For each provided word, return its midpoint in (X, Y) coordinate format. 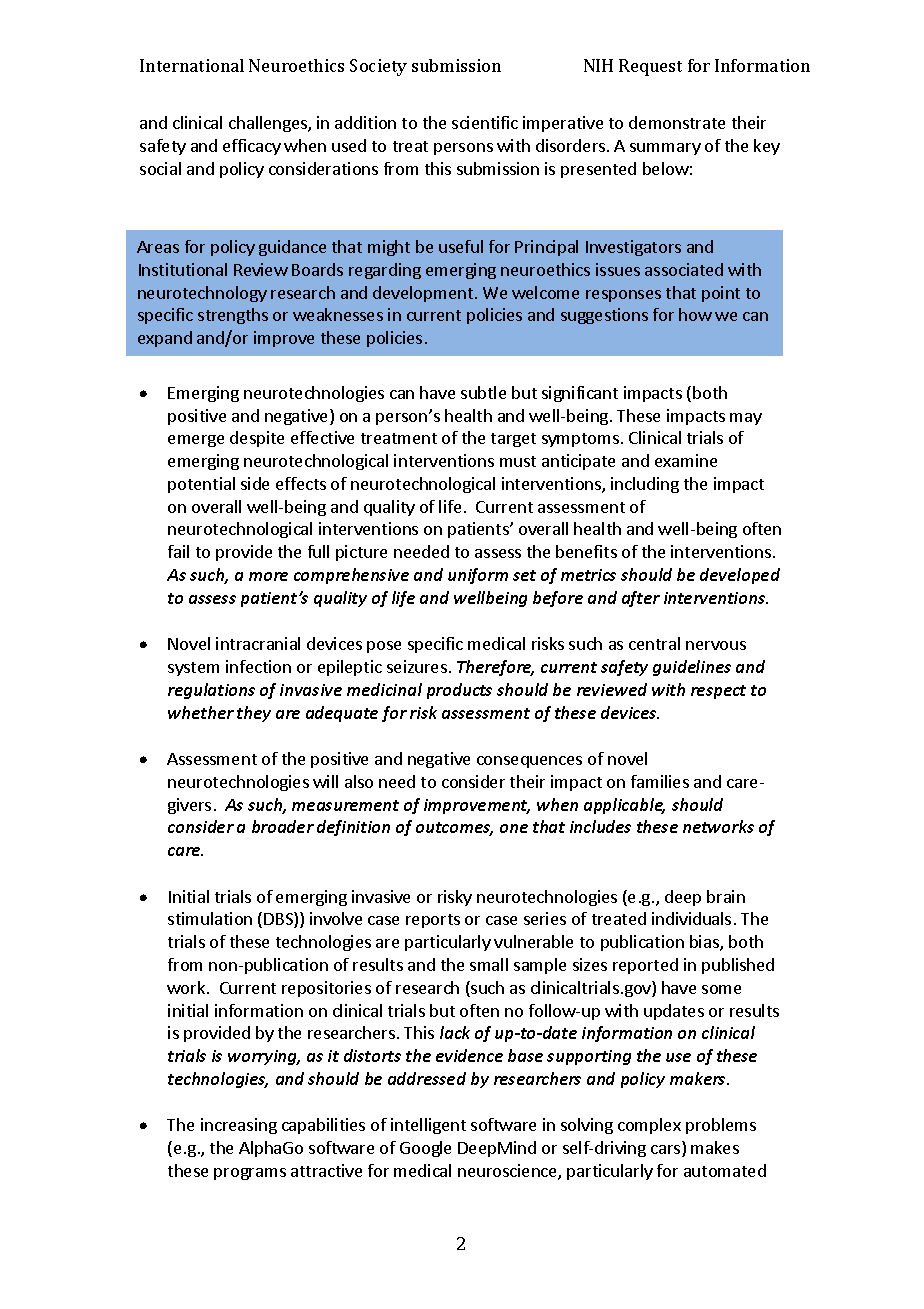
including (645, 485)
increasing (239, 1126)
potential (201, 485)
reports (433, 921)
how (695, 314)
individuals (691, 918)
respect (718, 692)
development (423, 294)
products (459, 691)
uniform (478, 576)
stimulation (210, 918)
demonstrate (677, 122)
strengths (233, 316)
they (254, 714)
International (192, 65)
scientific (485, 122)
